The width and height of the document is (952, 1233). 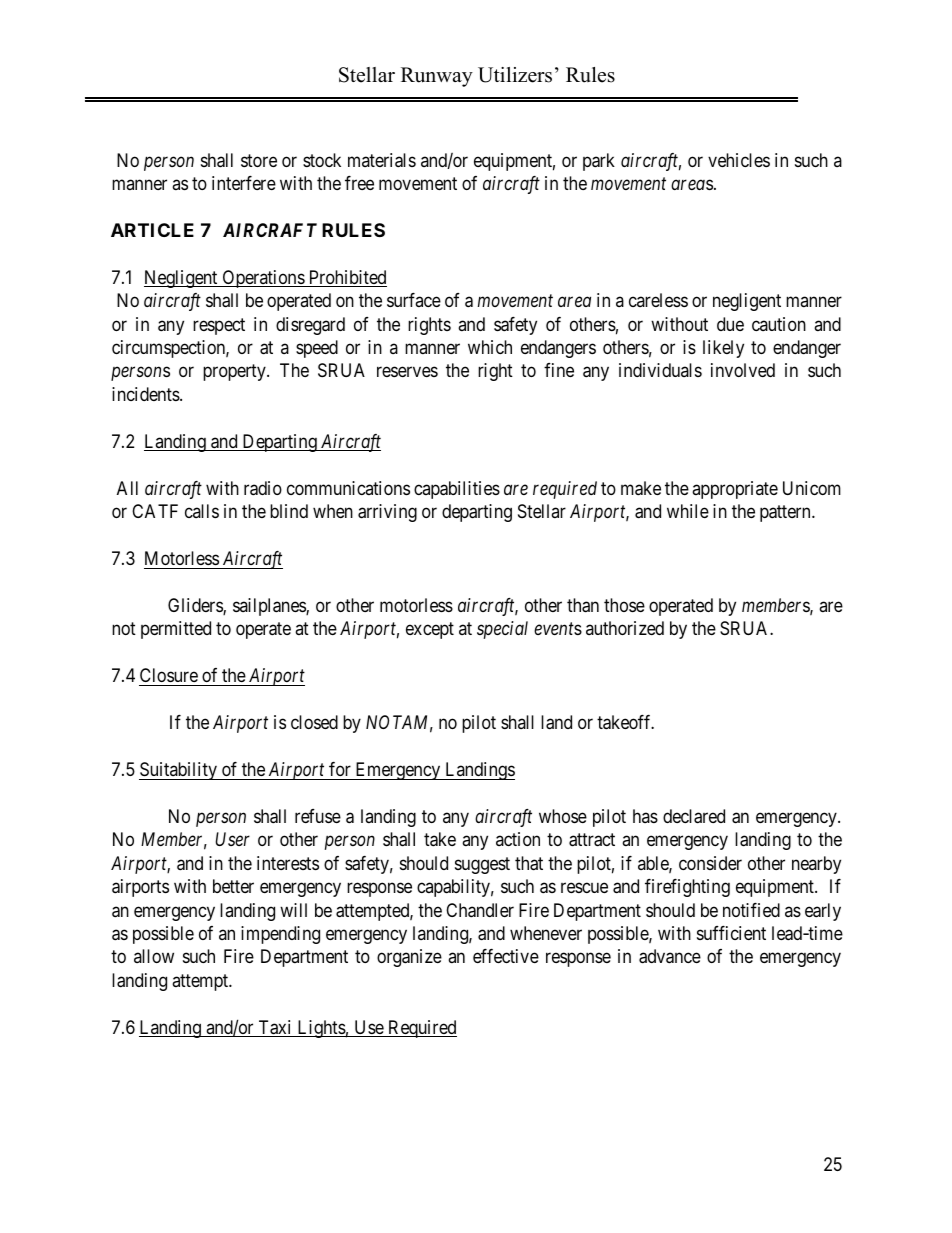 What do you see at coordinates (625, 628) in the document?
I see `authorized` at bounding box center [625, 628].
